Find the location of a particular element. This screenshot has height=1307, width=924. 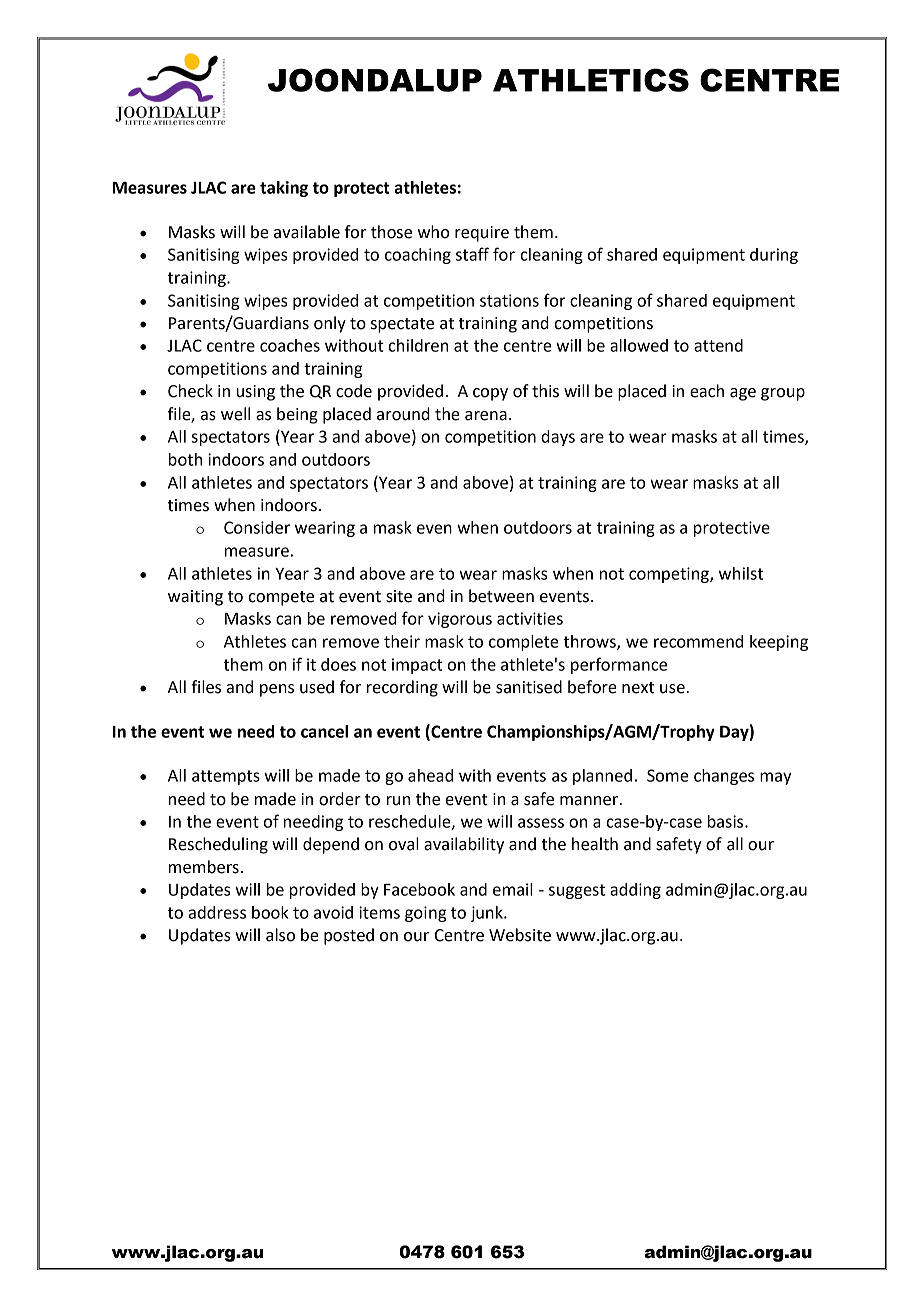

vigorous is located at coordinates (460, 620).
